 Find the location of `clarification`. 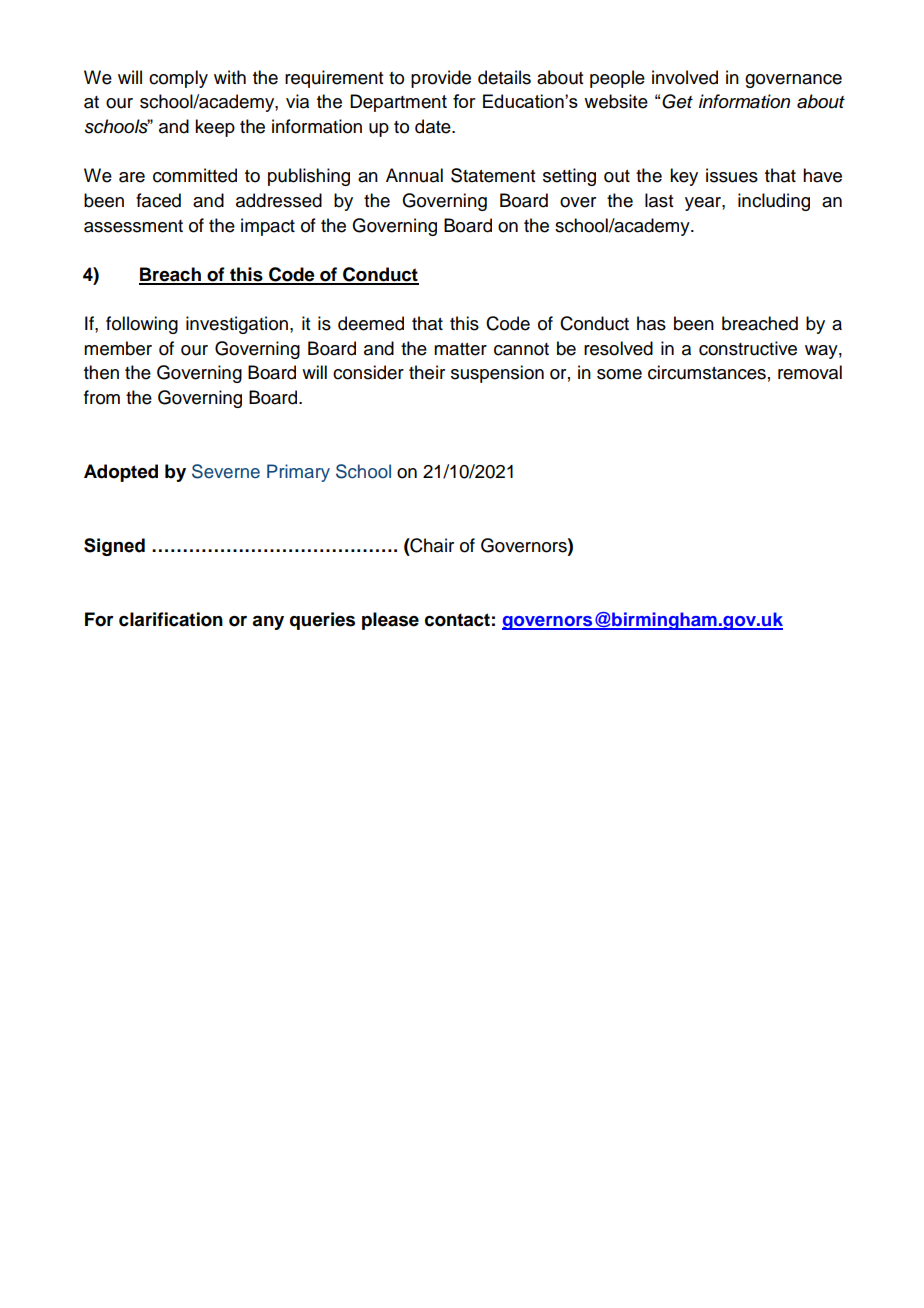

clarification is located at coordinates (171, 619).
